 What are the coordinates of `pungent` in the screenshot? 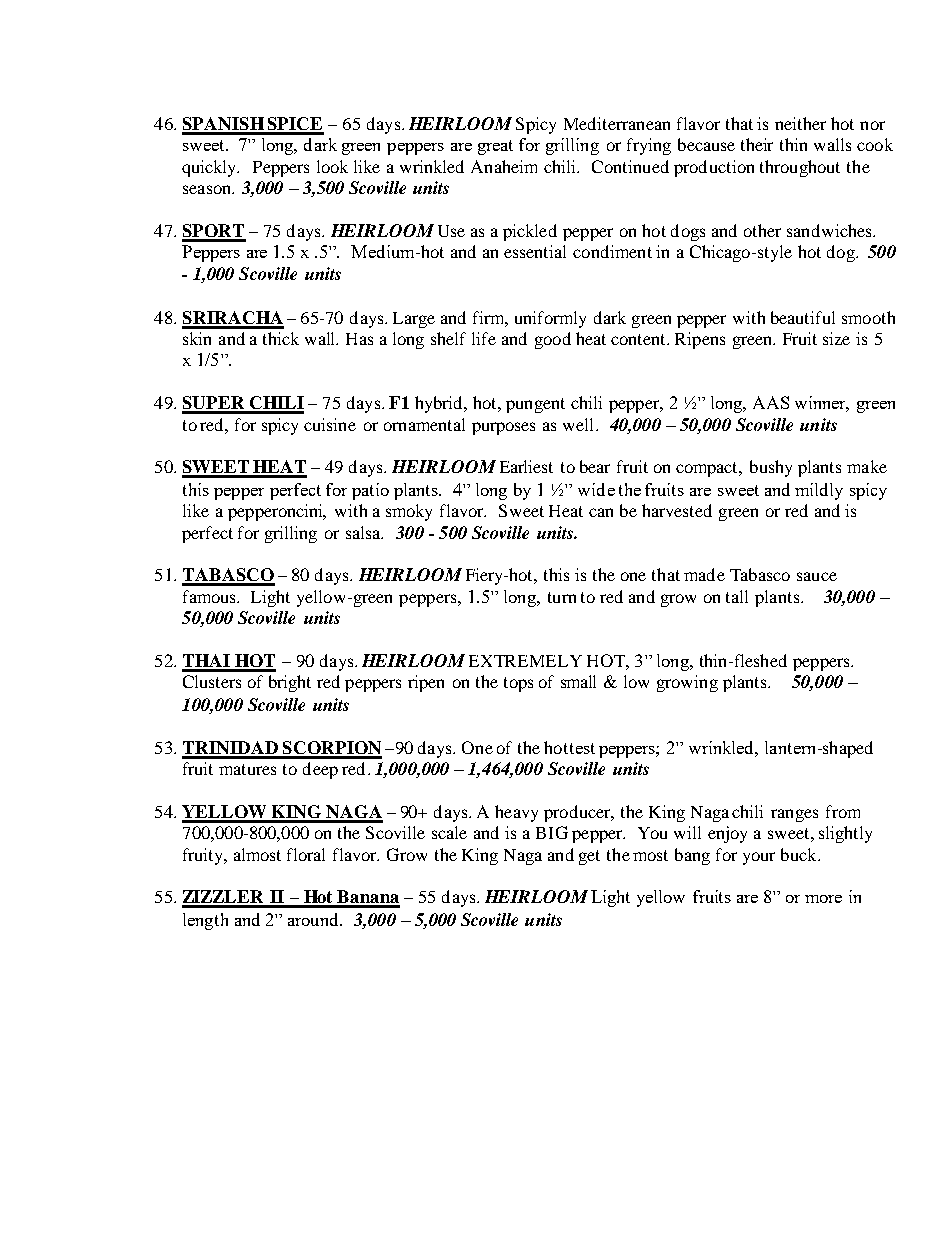 It's located at (535, 405).
